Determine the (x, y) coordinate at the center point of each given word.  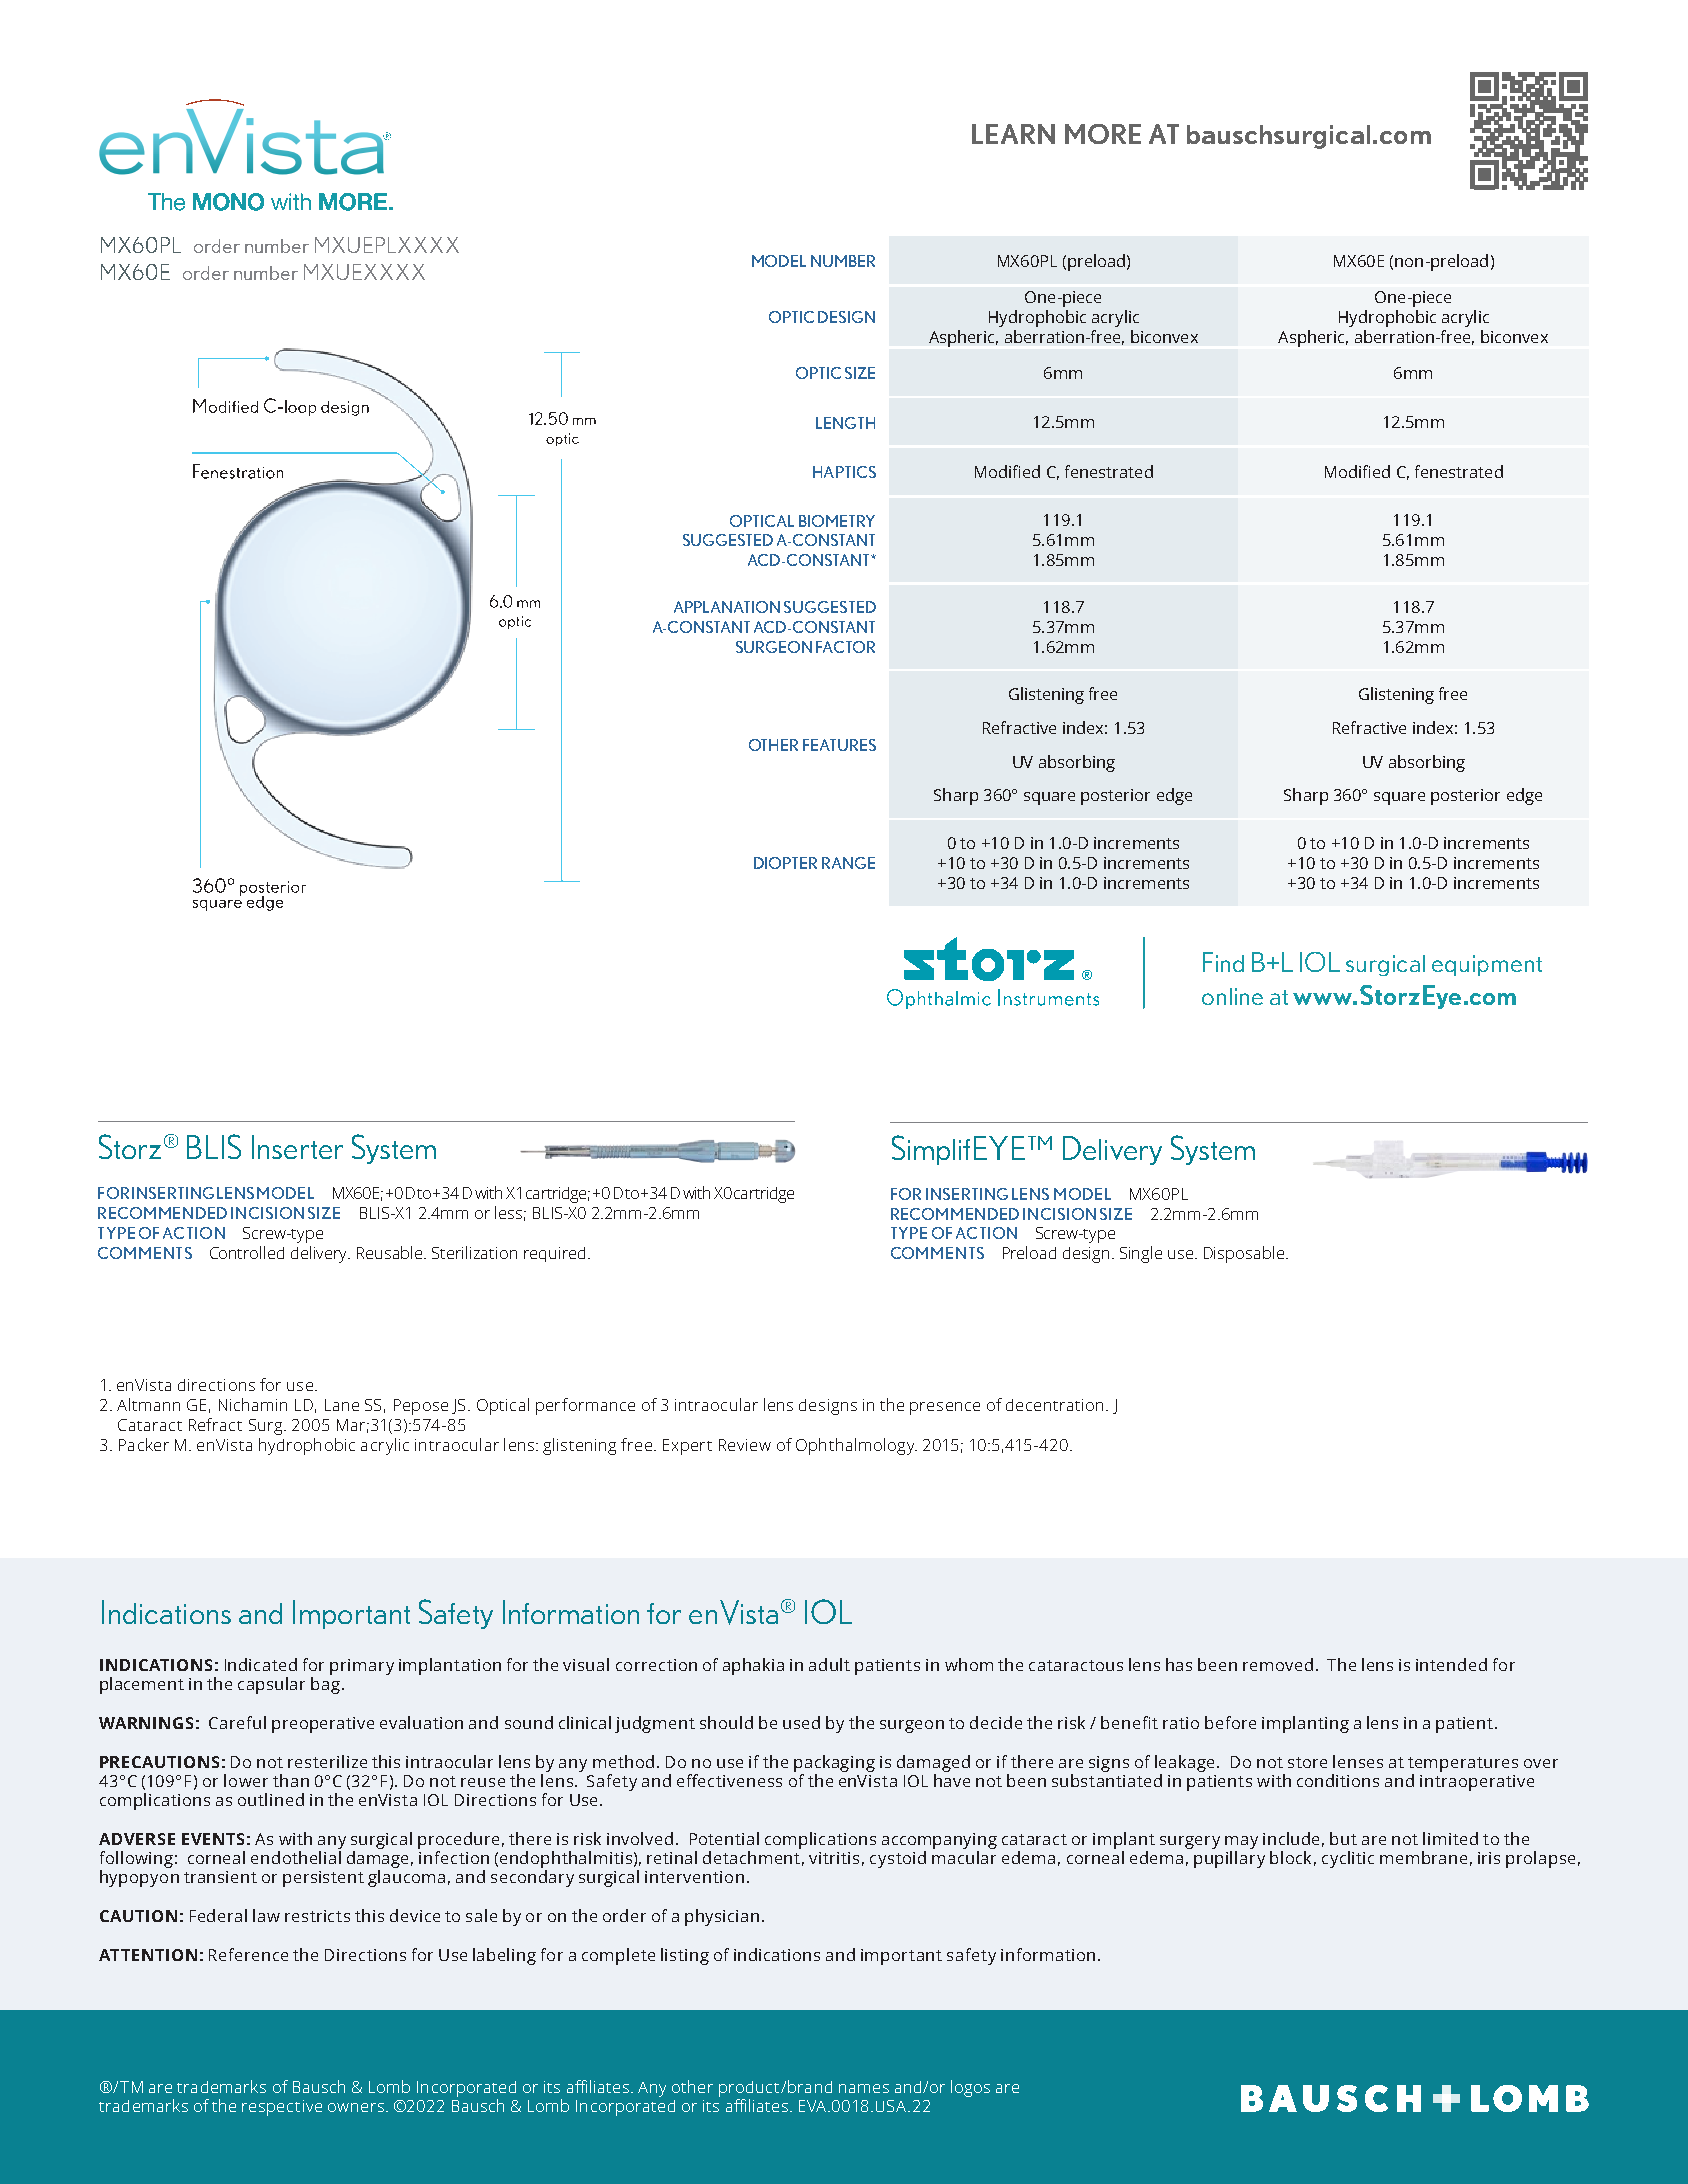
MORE (1103, 134)
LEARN (1013, 134)
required (554, 1254)
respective (282, 2108)
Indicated (261, 1664)
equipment (1487, 965)
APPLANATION (727, 607)
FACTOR (845, 647)
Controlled (247, 1252)
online (1232, 996)
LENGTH (845, 423)
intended (1451, 1664)
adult (829, 1664)
